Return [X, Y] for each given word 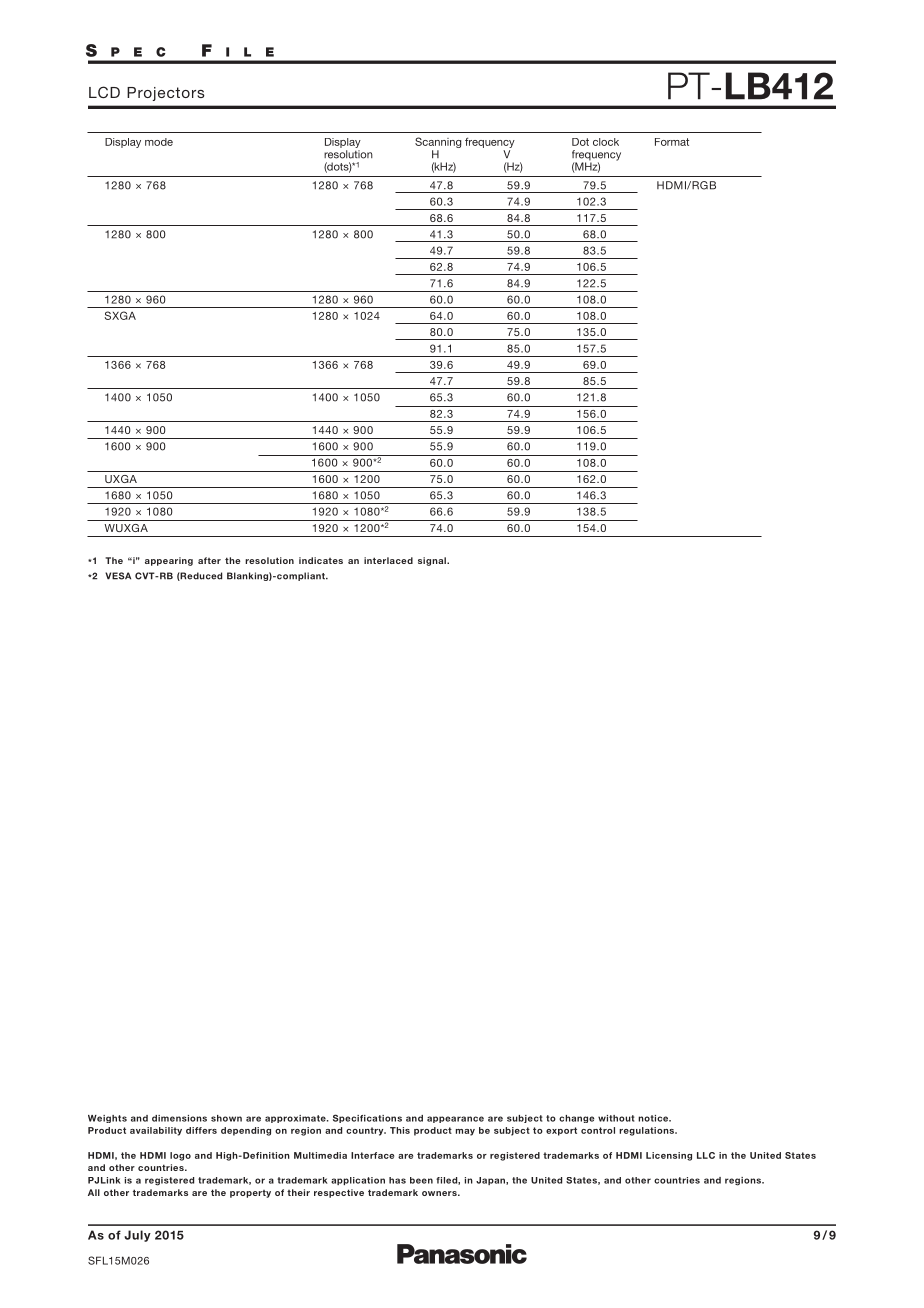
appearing [169, 561]
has [397, 1180]
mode [159, 142]
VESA [118, 576]
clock [606, 142]
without [616, 1118]
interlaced [388, 560]
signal [433, 561]
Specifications [367, 1118]
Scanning [438, 144]
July [137, 1236]
